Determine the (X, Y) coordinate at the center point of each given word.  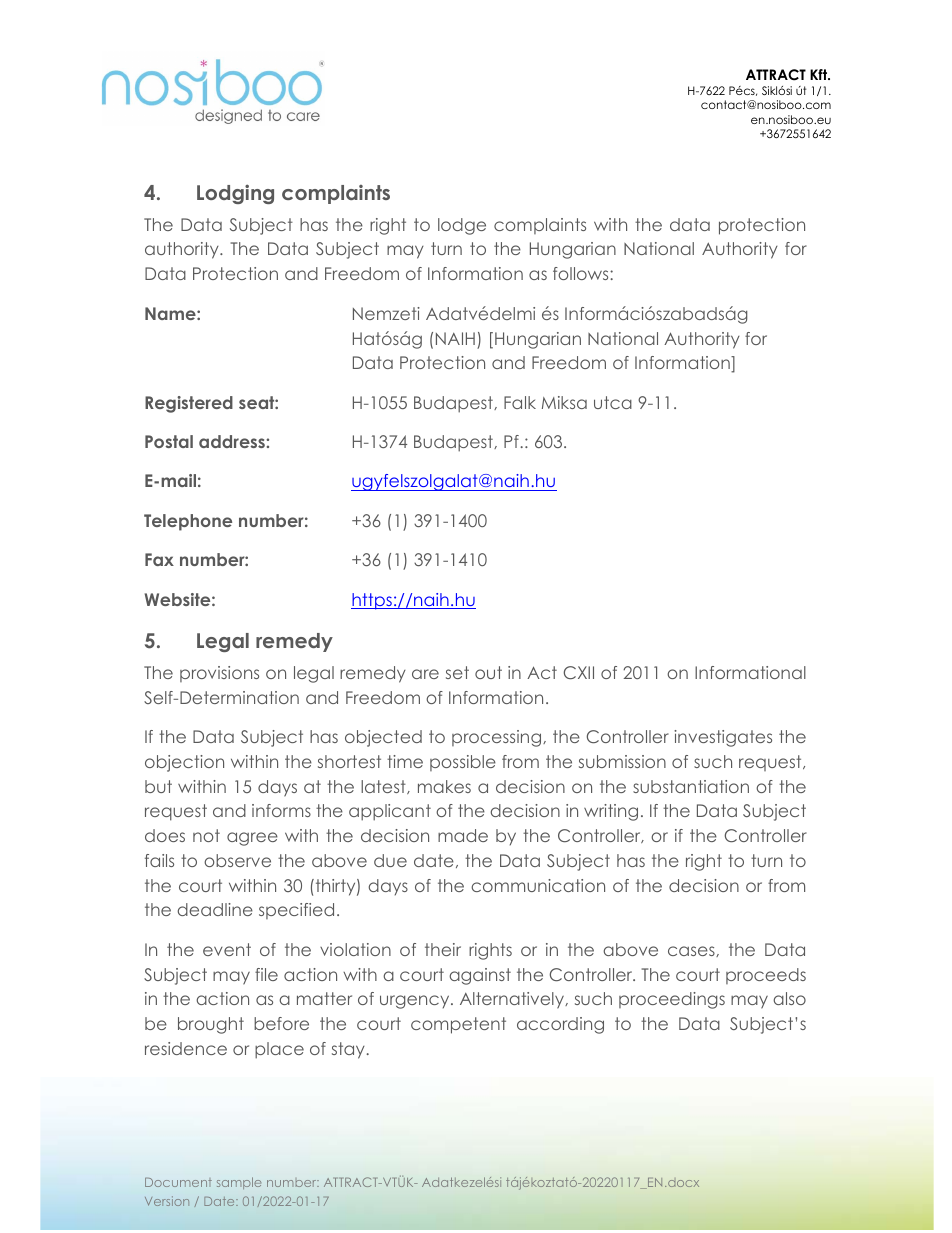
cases (692, 951)
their (443, 949)
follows (582, 273)
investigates (723, 738)
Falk (520, 402)
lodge (462, 226)
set (457, 672)
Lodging (235, 194)
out (488, 672)
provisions (219, 674)
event (227, 949)
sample (239, 1183)
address (233, 441)
